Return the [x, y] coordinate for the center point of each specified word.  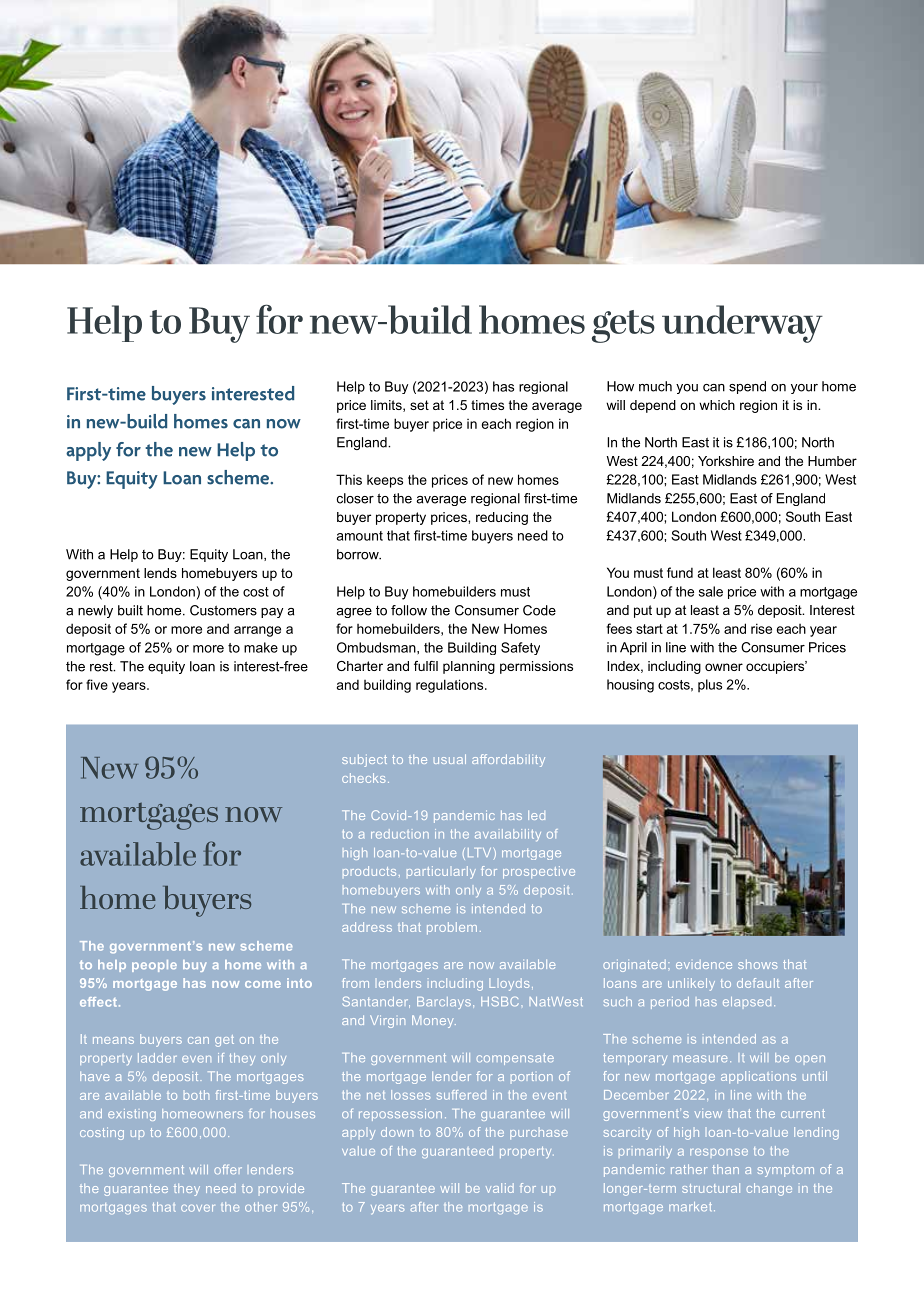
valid [500, 1188]
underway [742, 324]
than [725, 1169]
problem [452, 928]
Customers [223, 610]
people [154, 966]
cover [198, 1208]
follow [409, 610]
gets [623, 326]
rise [761, 628]
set [419, 405]
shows [757, 964]
